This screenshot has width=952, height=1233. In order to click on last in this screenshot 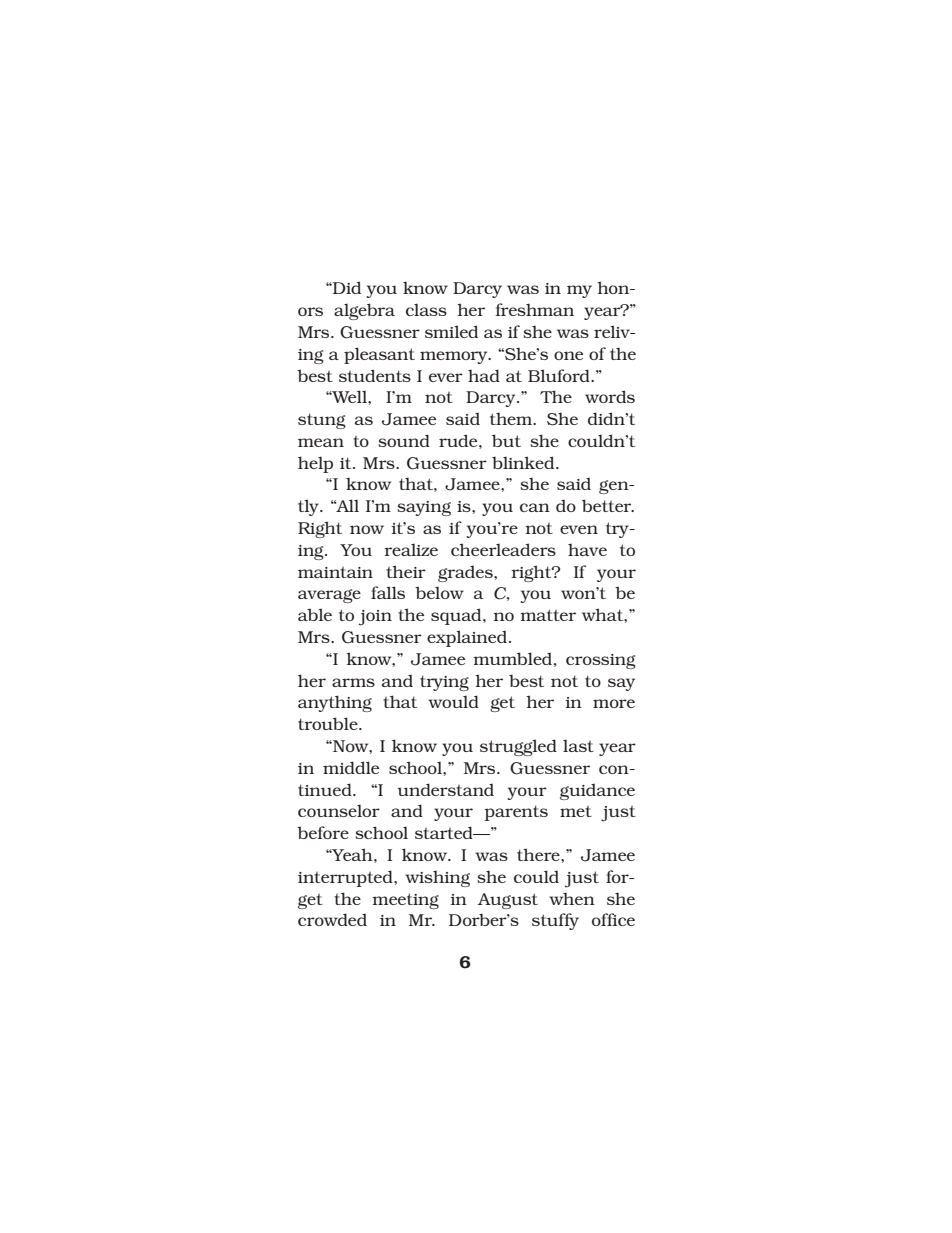, I will do `click(578, 745)`.
